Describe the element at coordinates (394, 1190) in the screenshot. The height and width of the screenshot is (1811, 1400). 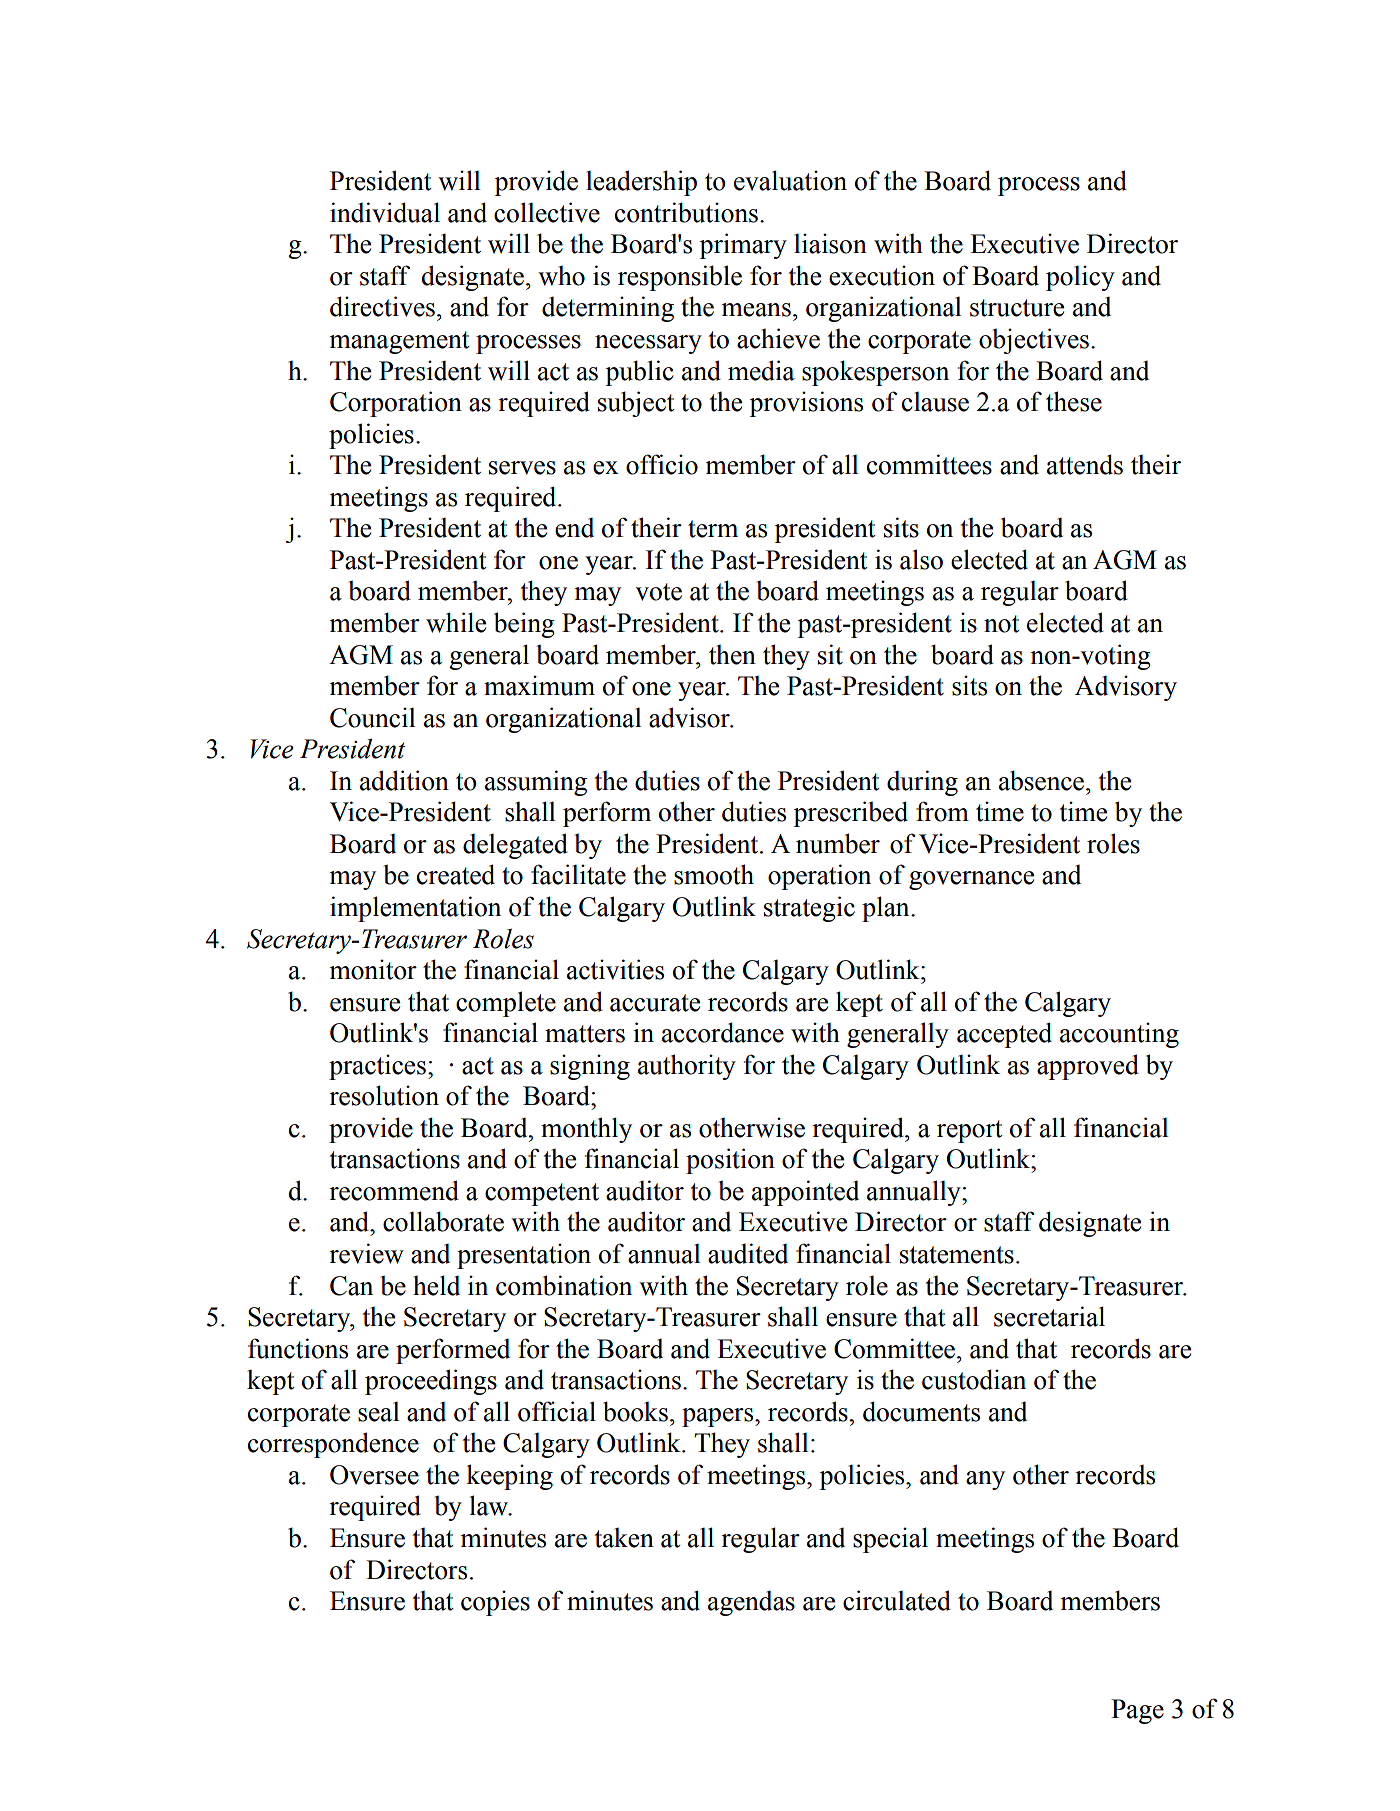
I see `recommend` at that location.
